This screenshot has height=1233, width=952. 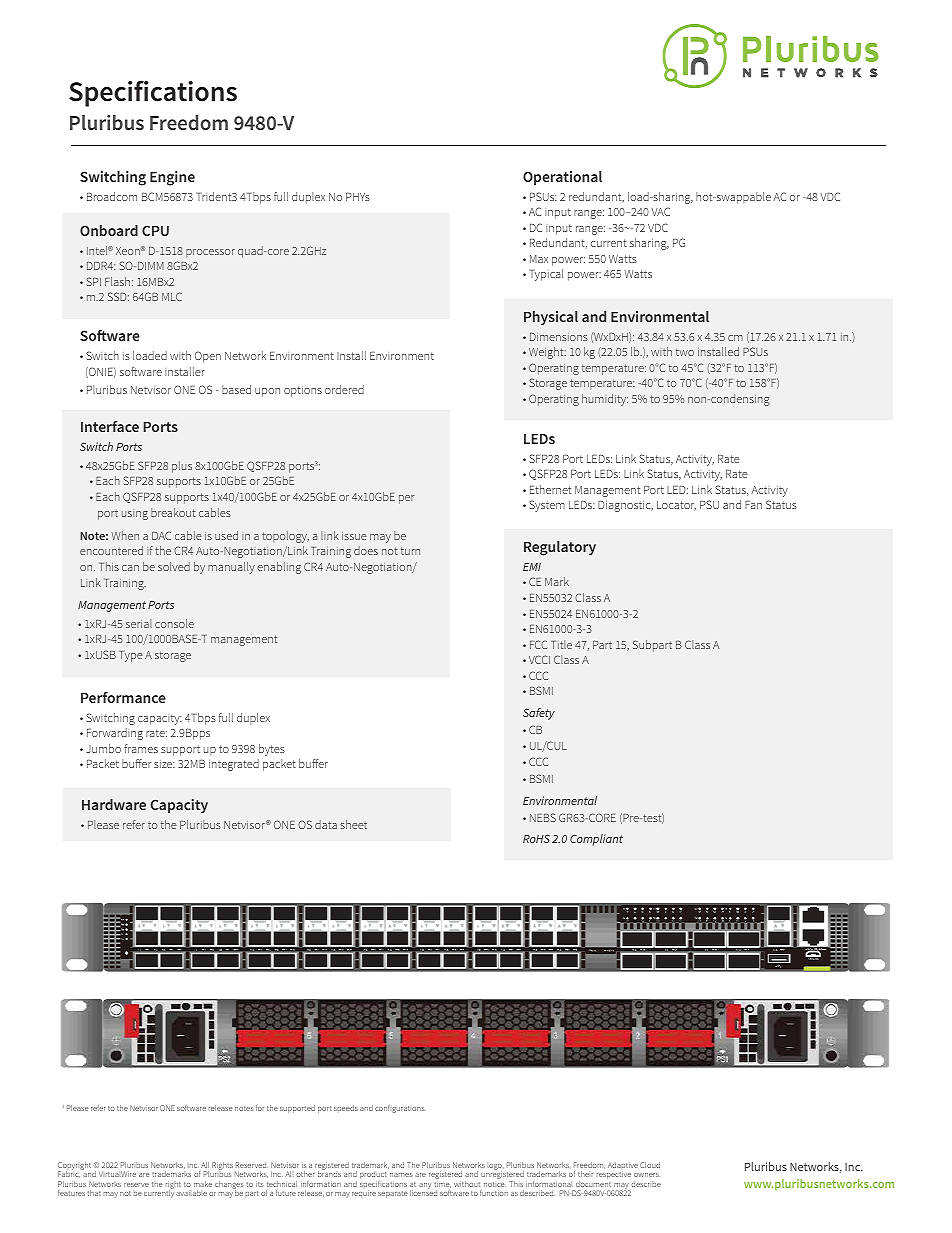 What do you see at coordinates (676, 506) in the screenshot?
I see `Locator` at bounding box center [676, 506].
